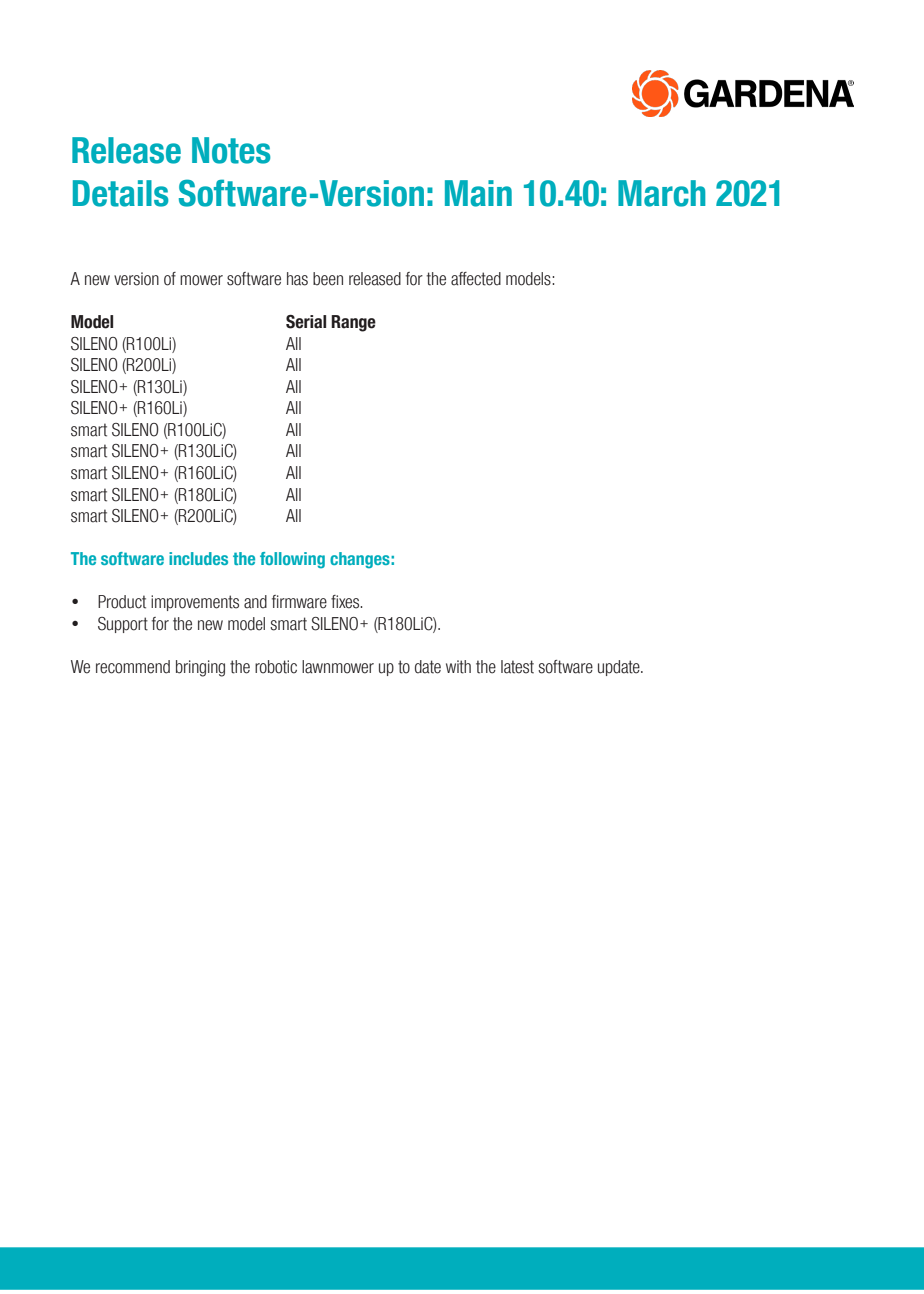  What do you see at coordinates (200, 668) in the page?
I see `bringing` at bounding box center [200, 668].
